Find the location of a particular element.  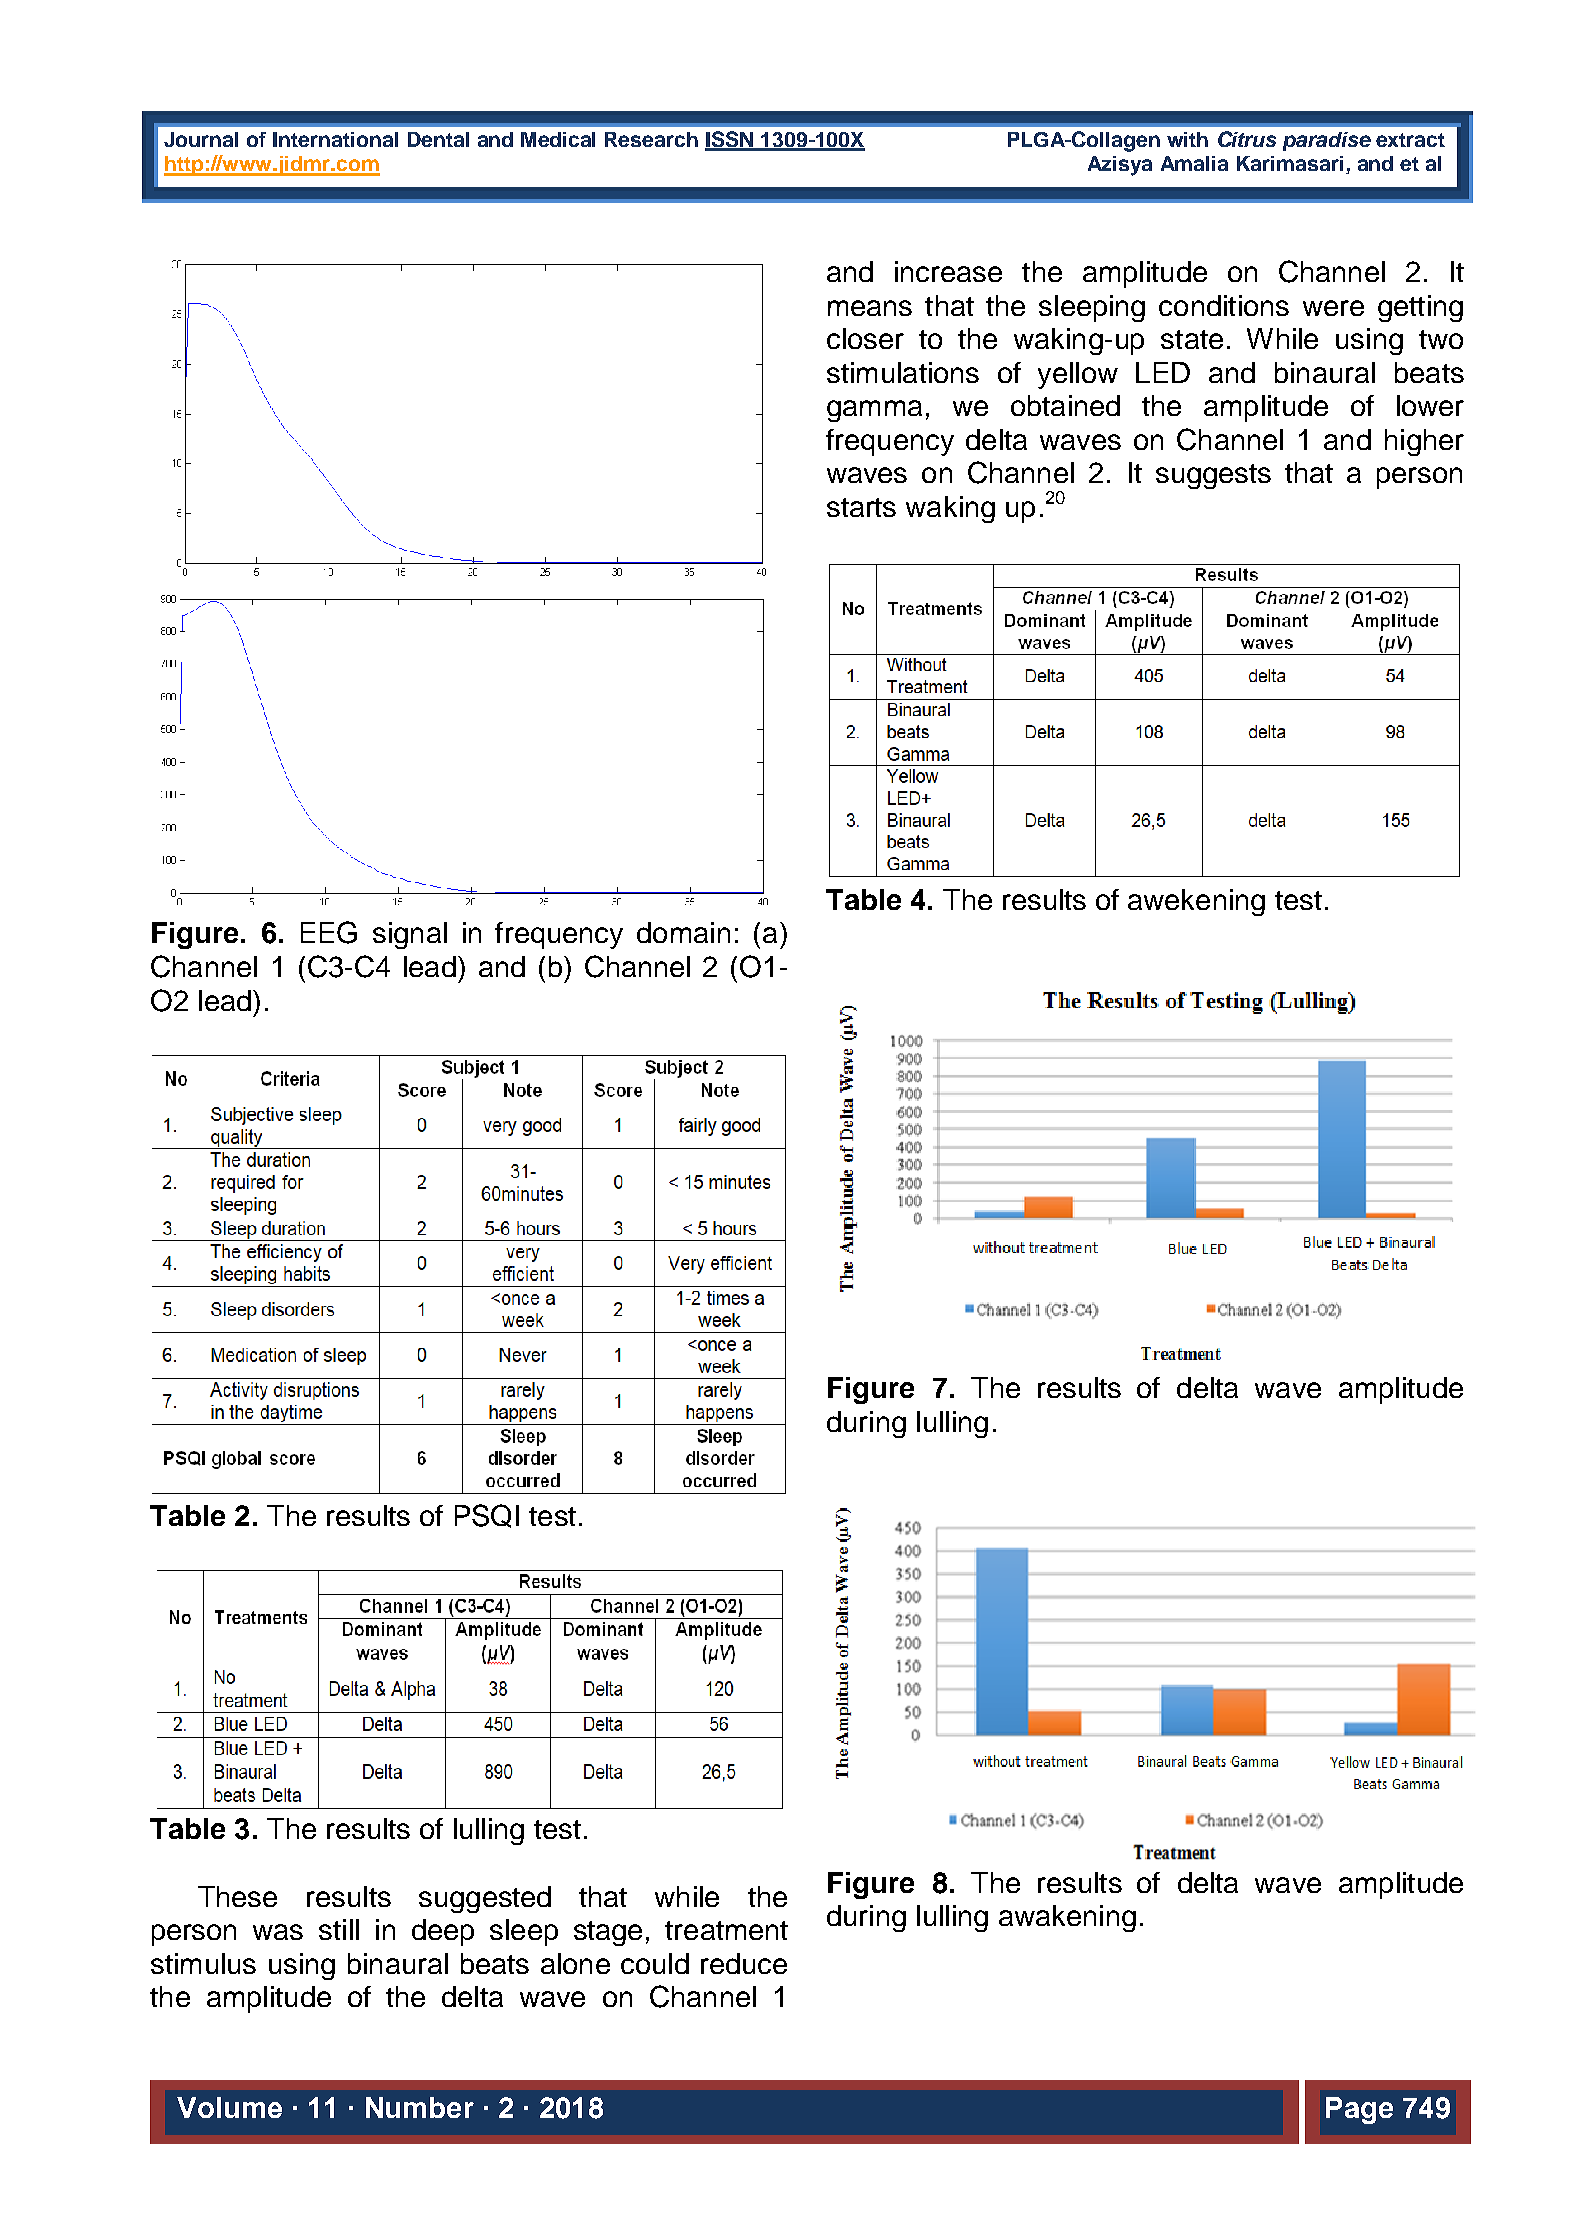

suggests is located at coordinates (1213, 476).
